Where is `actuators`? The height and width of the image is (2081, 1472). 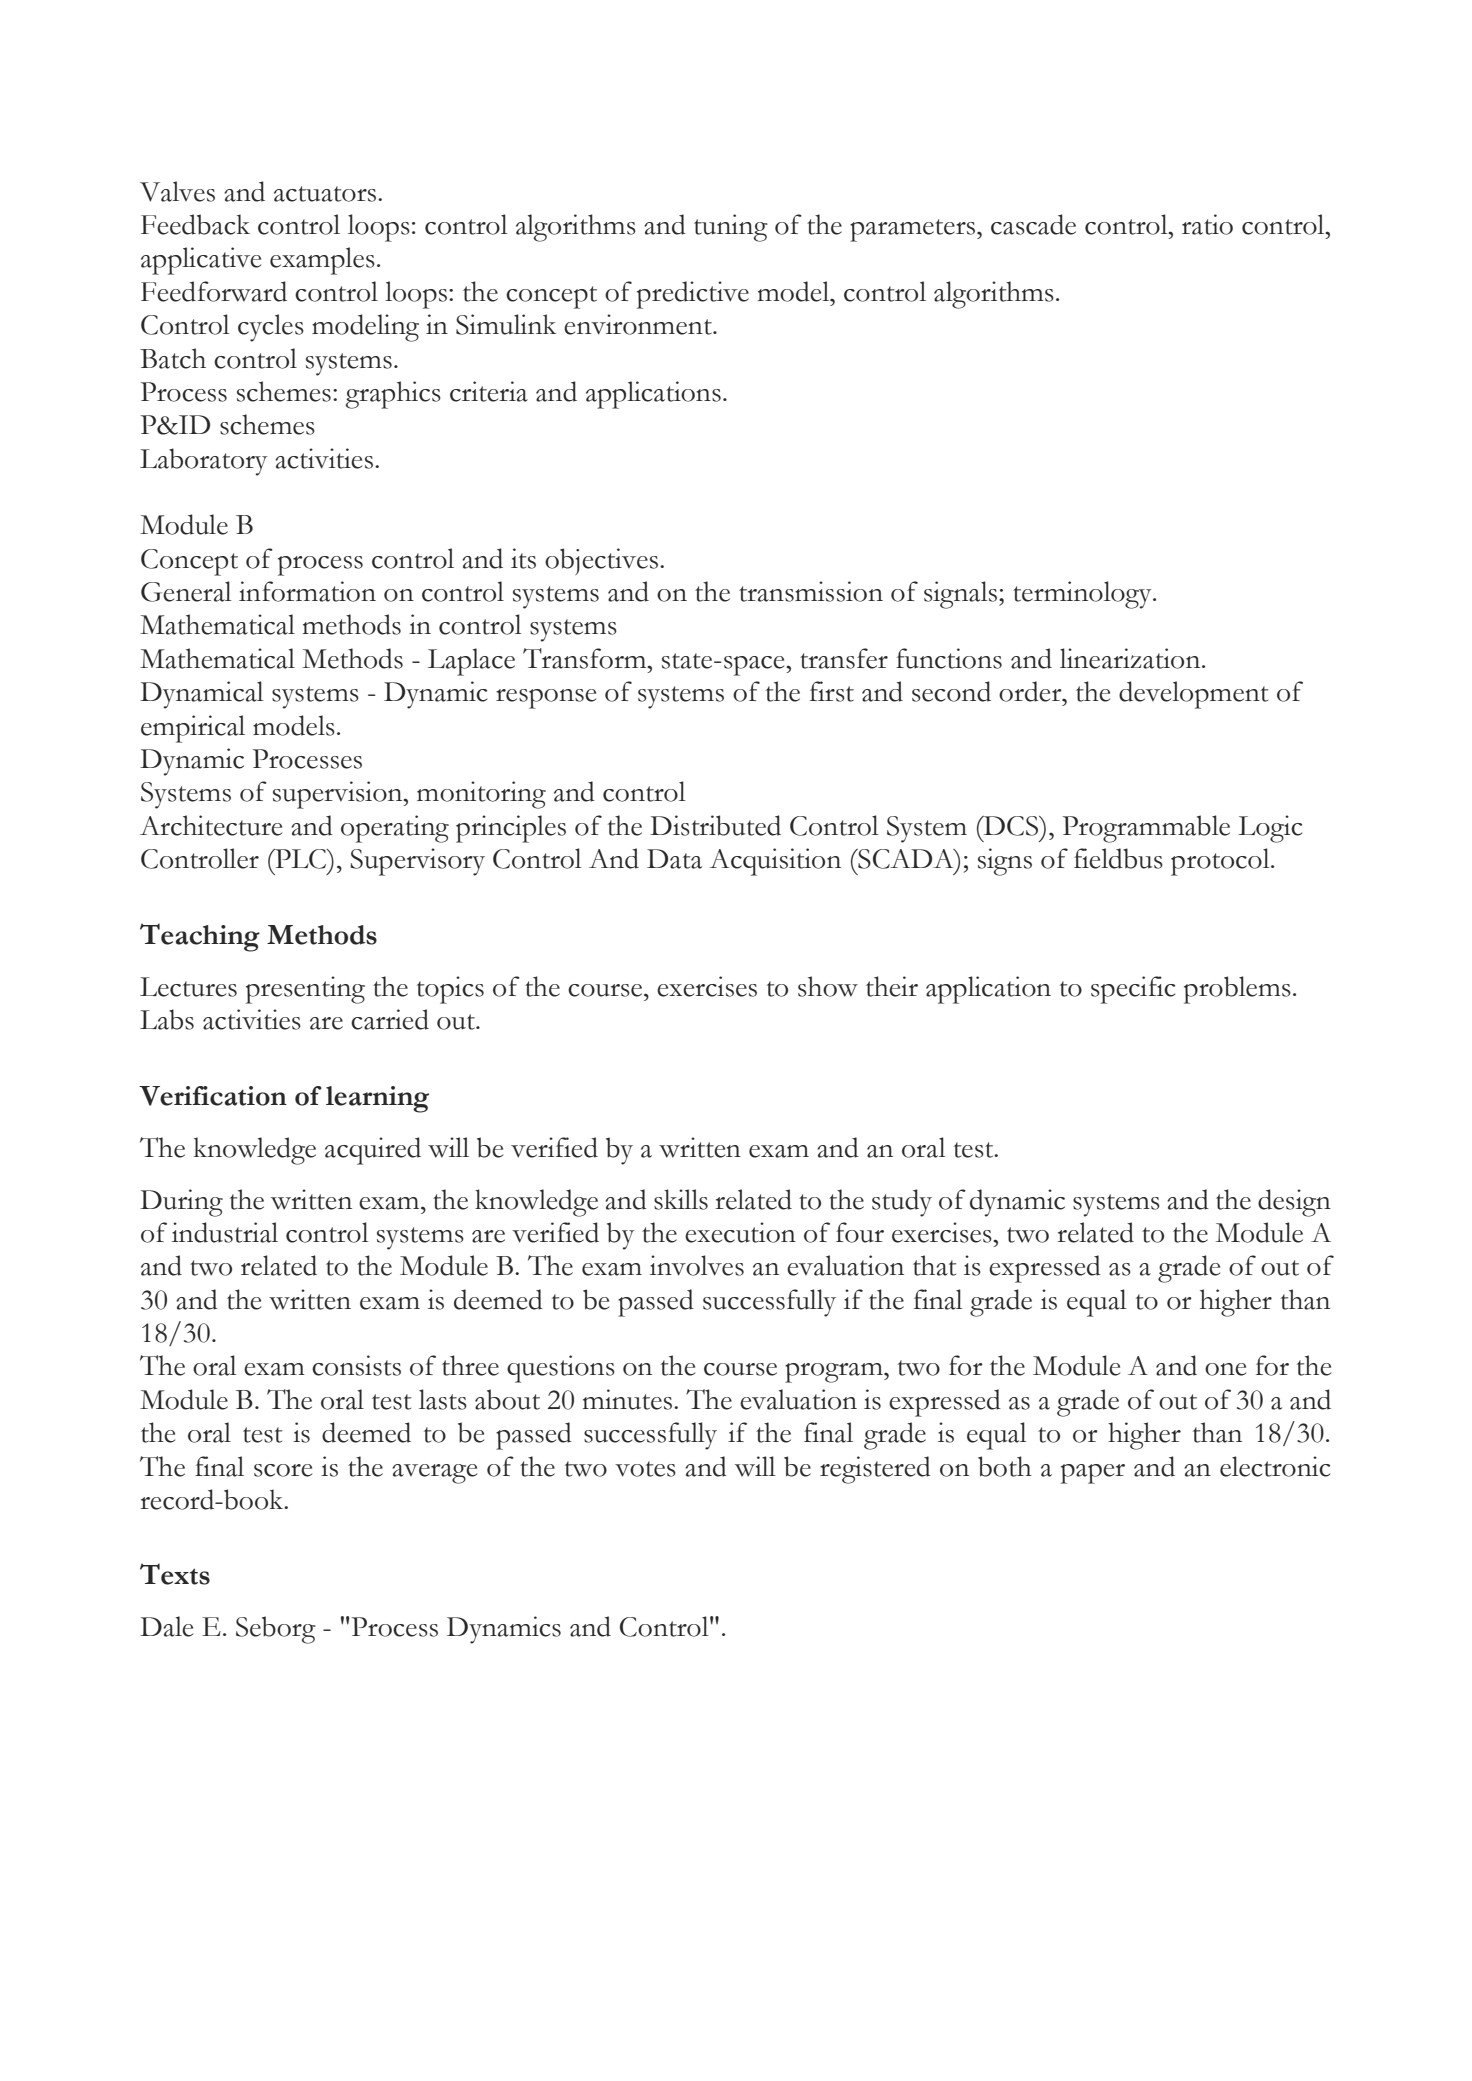 actuators is located at coordinates (325, 194).
